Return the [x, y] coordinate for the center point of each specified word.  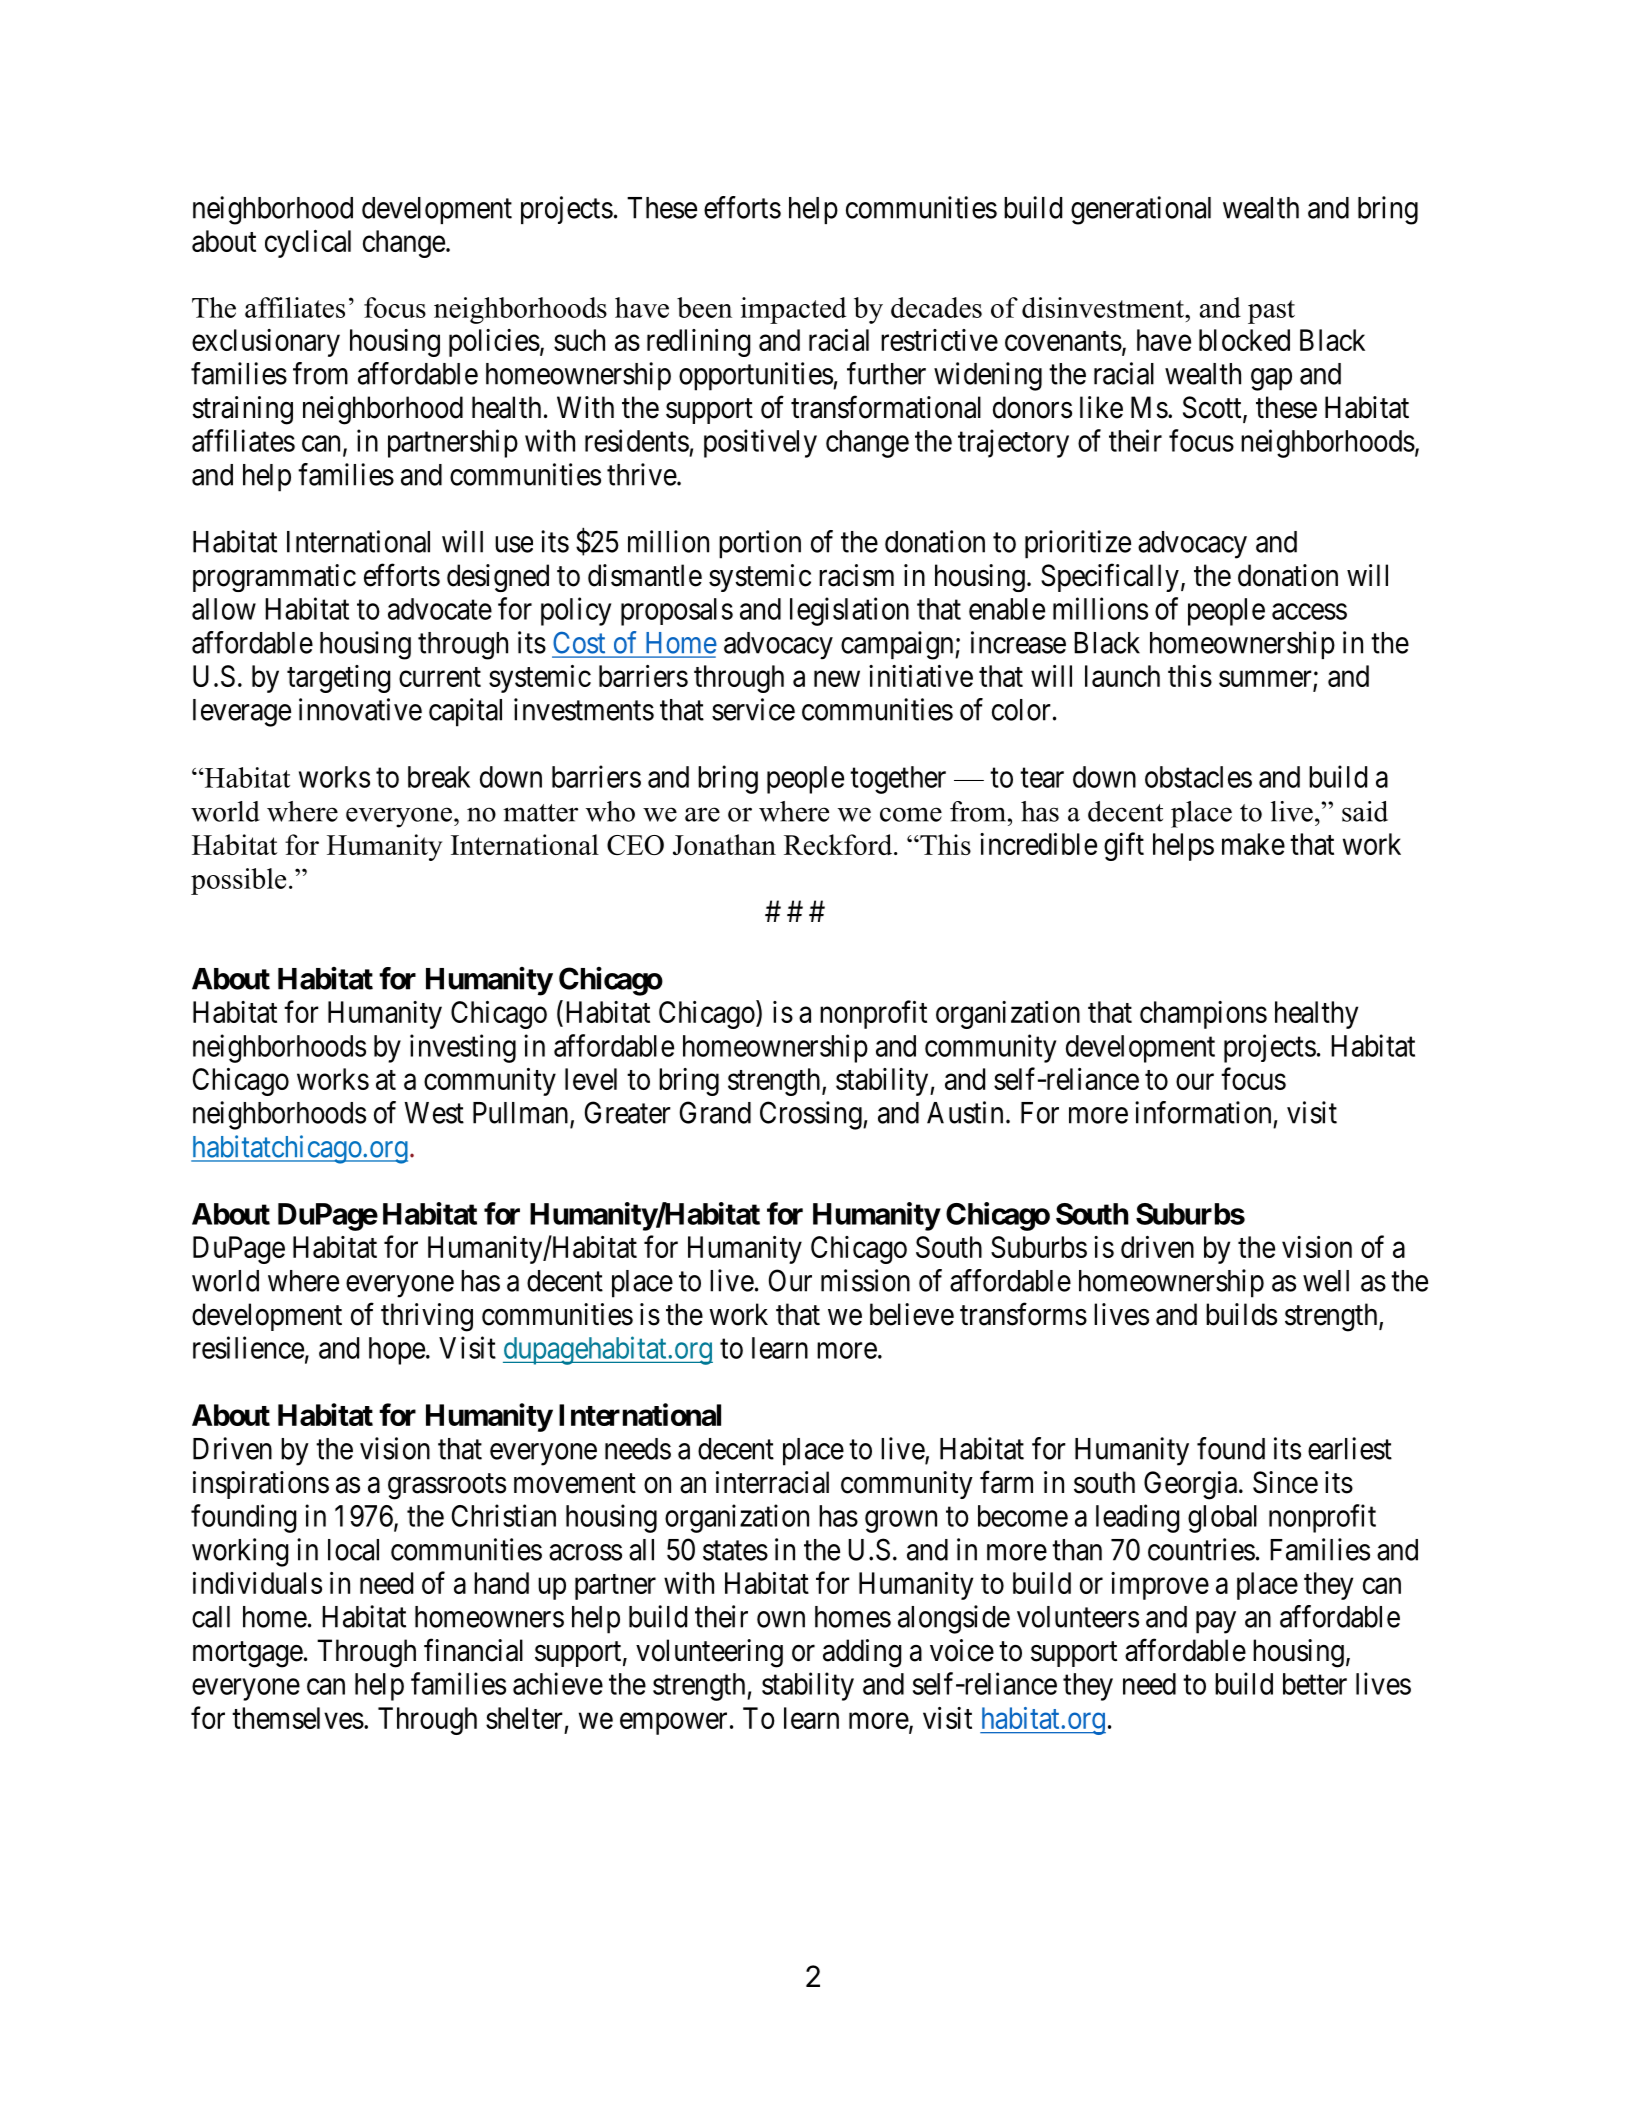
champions [1203, 1015]
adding [862, 1653]
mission [865, 1280]
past [1271, 312]
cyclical [308, 244]
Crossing [812, 1115]
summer [1266, 680]
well [1326, 1281]
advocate [440, 609]
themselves [298, 1718]
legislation [849, 611]
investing [463, 1048]
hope [397, 1351]
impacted [793, 310]
